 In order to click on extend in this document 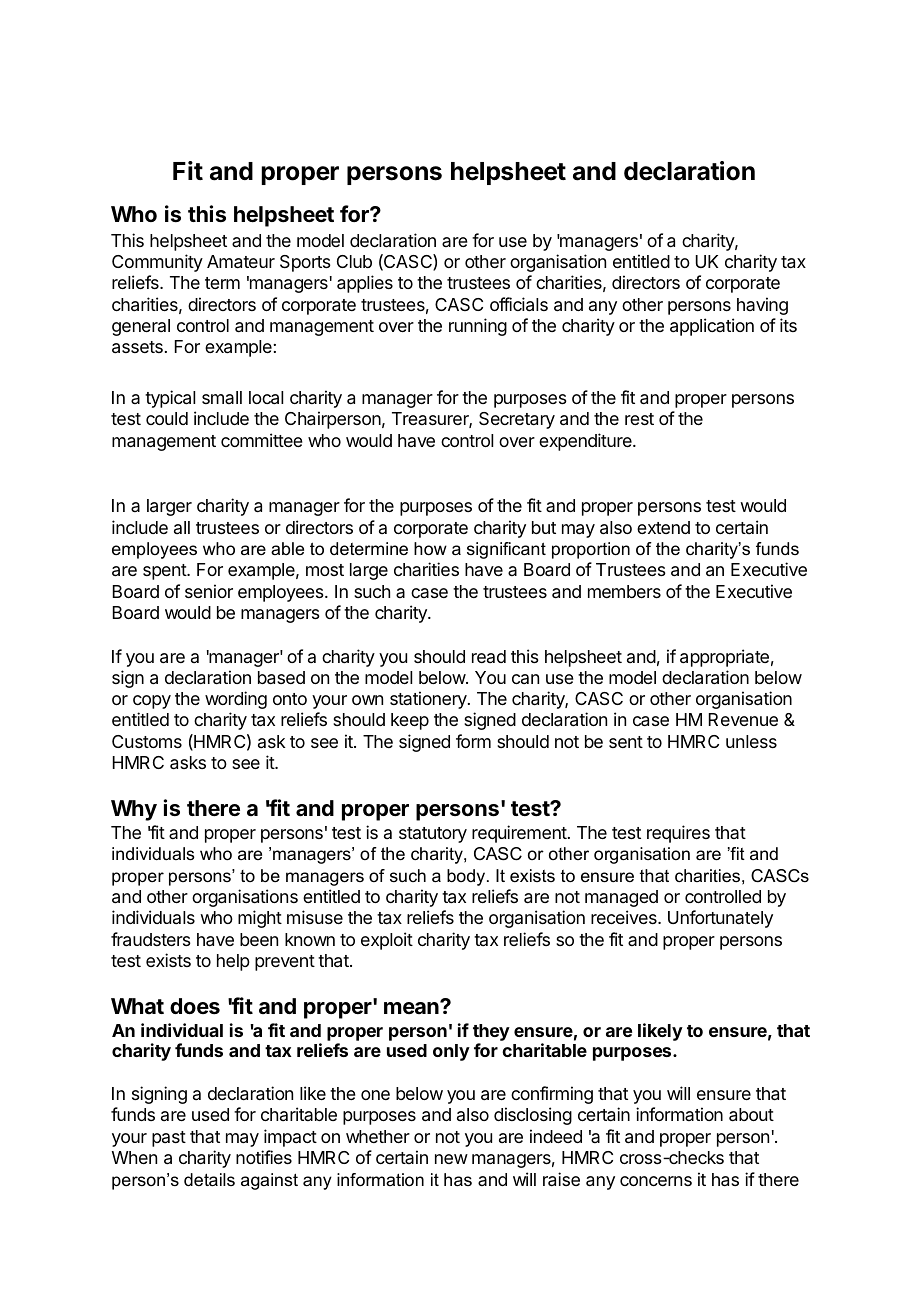, I will do `click(663, 527)`.
